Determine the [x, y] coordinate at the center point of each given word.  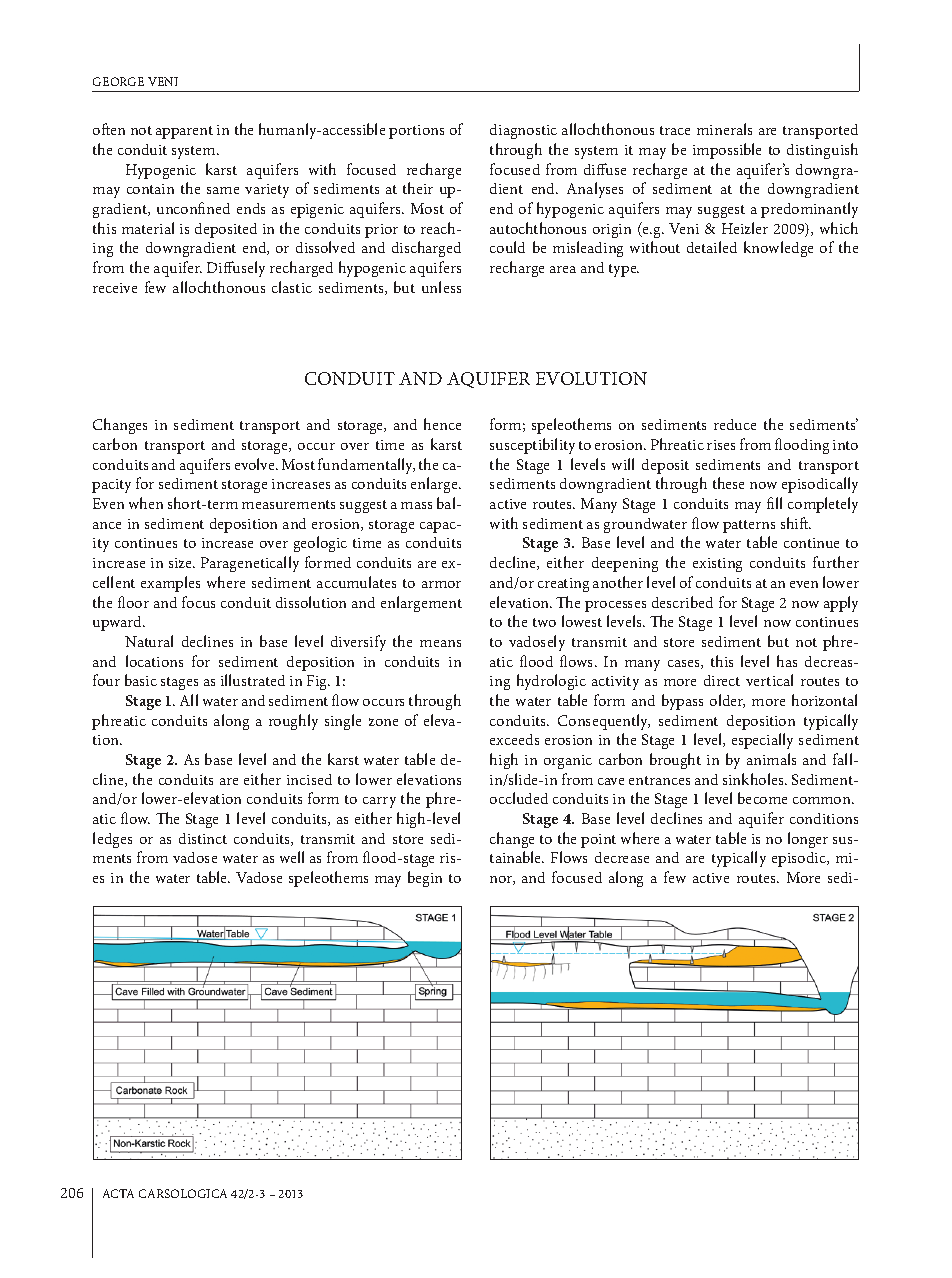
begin [425, 879]
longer [808, 840]
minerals [724, 129]
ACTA [118, 1193]
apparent [184, 132]
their [418, 188]
